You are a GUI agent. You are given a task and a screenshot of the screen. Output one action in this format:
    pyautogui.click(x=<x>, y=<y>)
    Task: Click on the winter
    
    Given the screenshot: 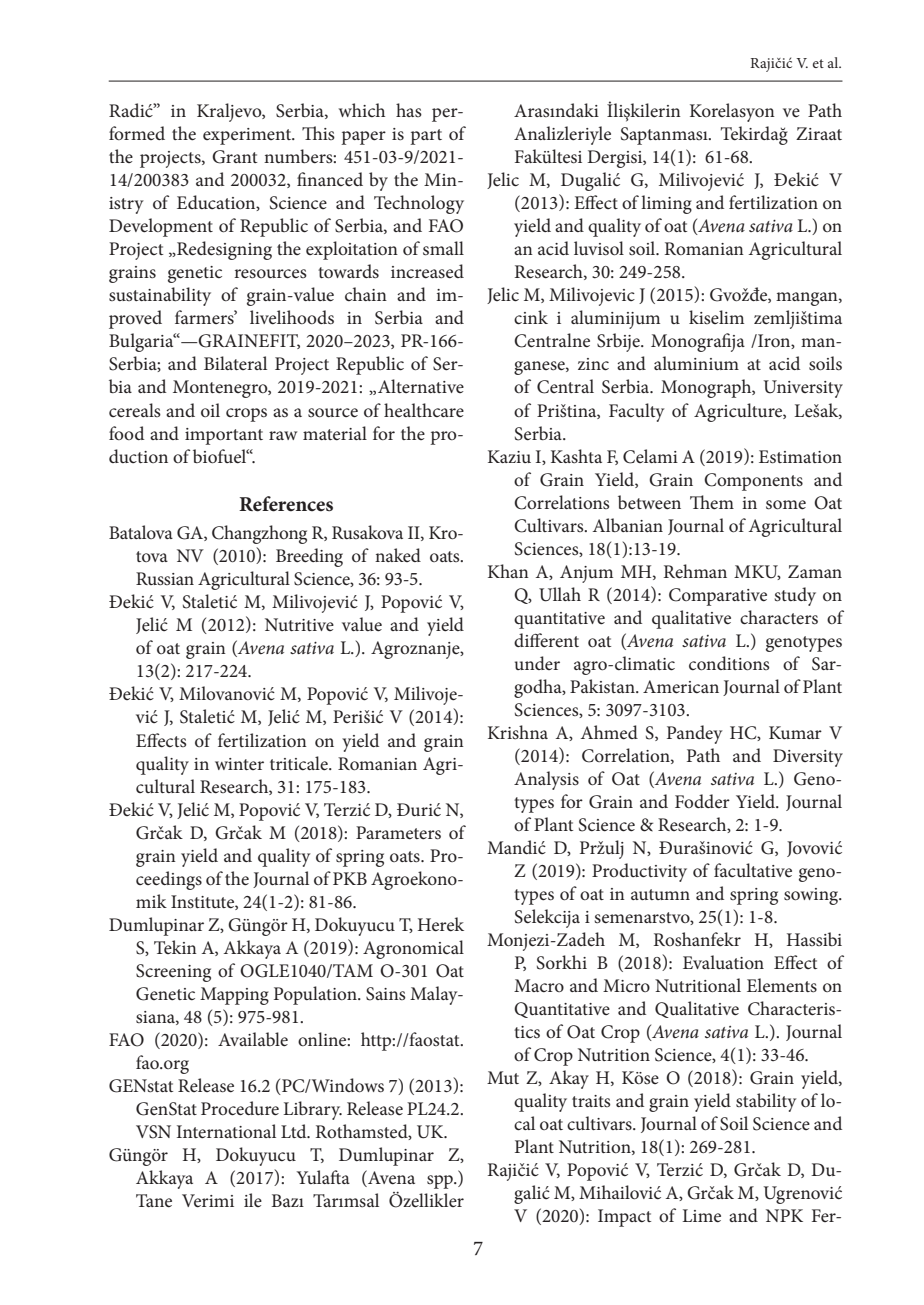 What is the action you would take?
    pyautogui.click(x=239, y=764)
